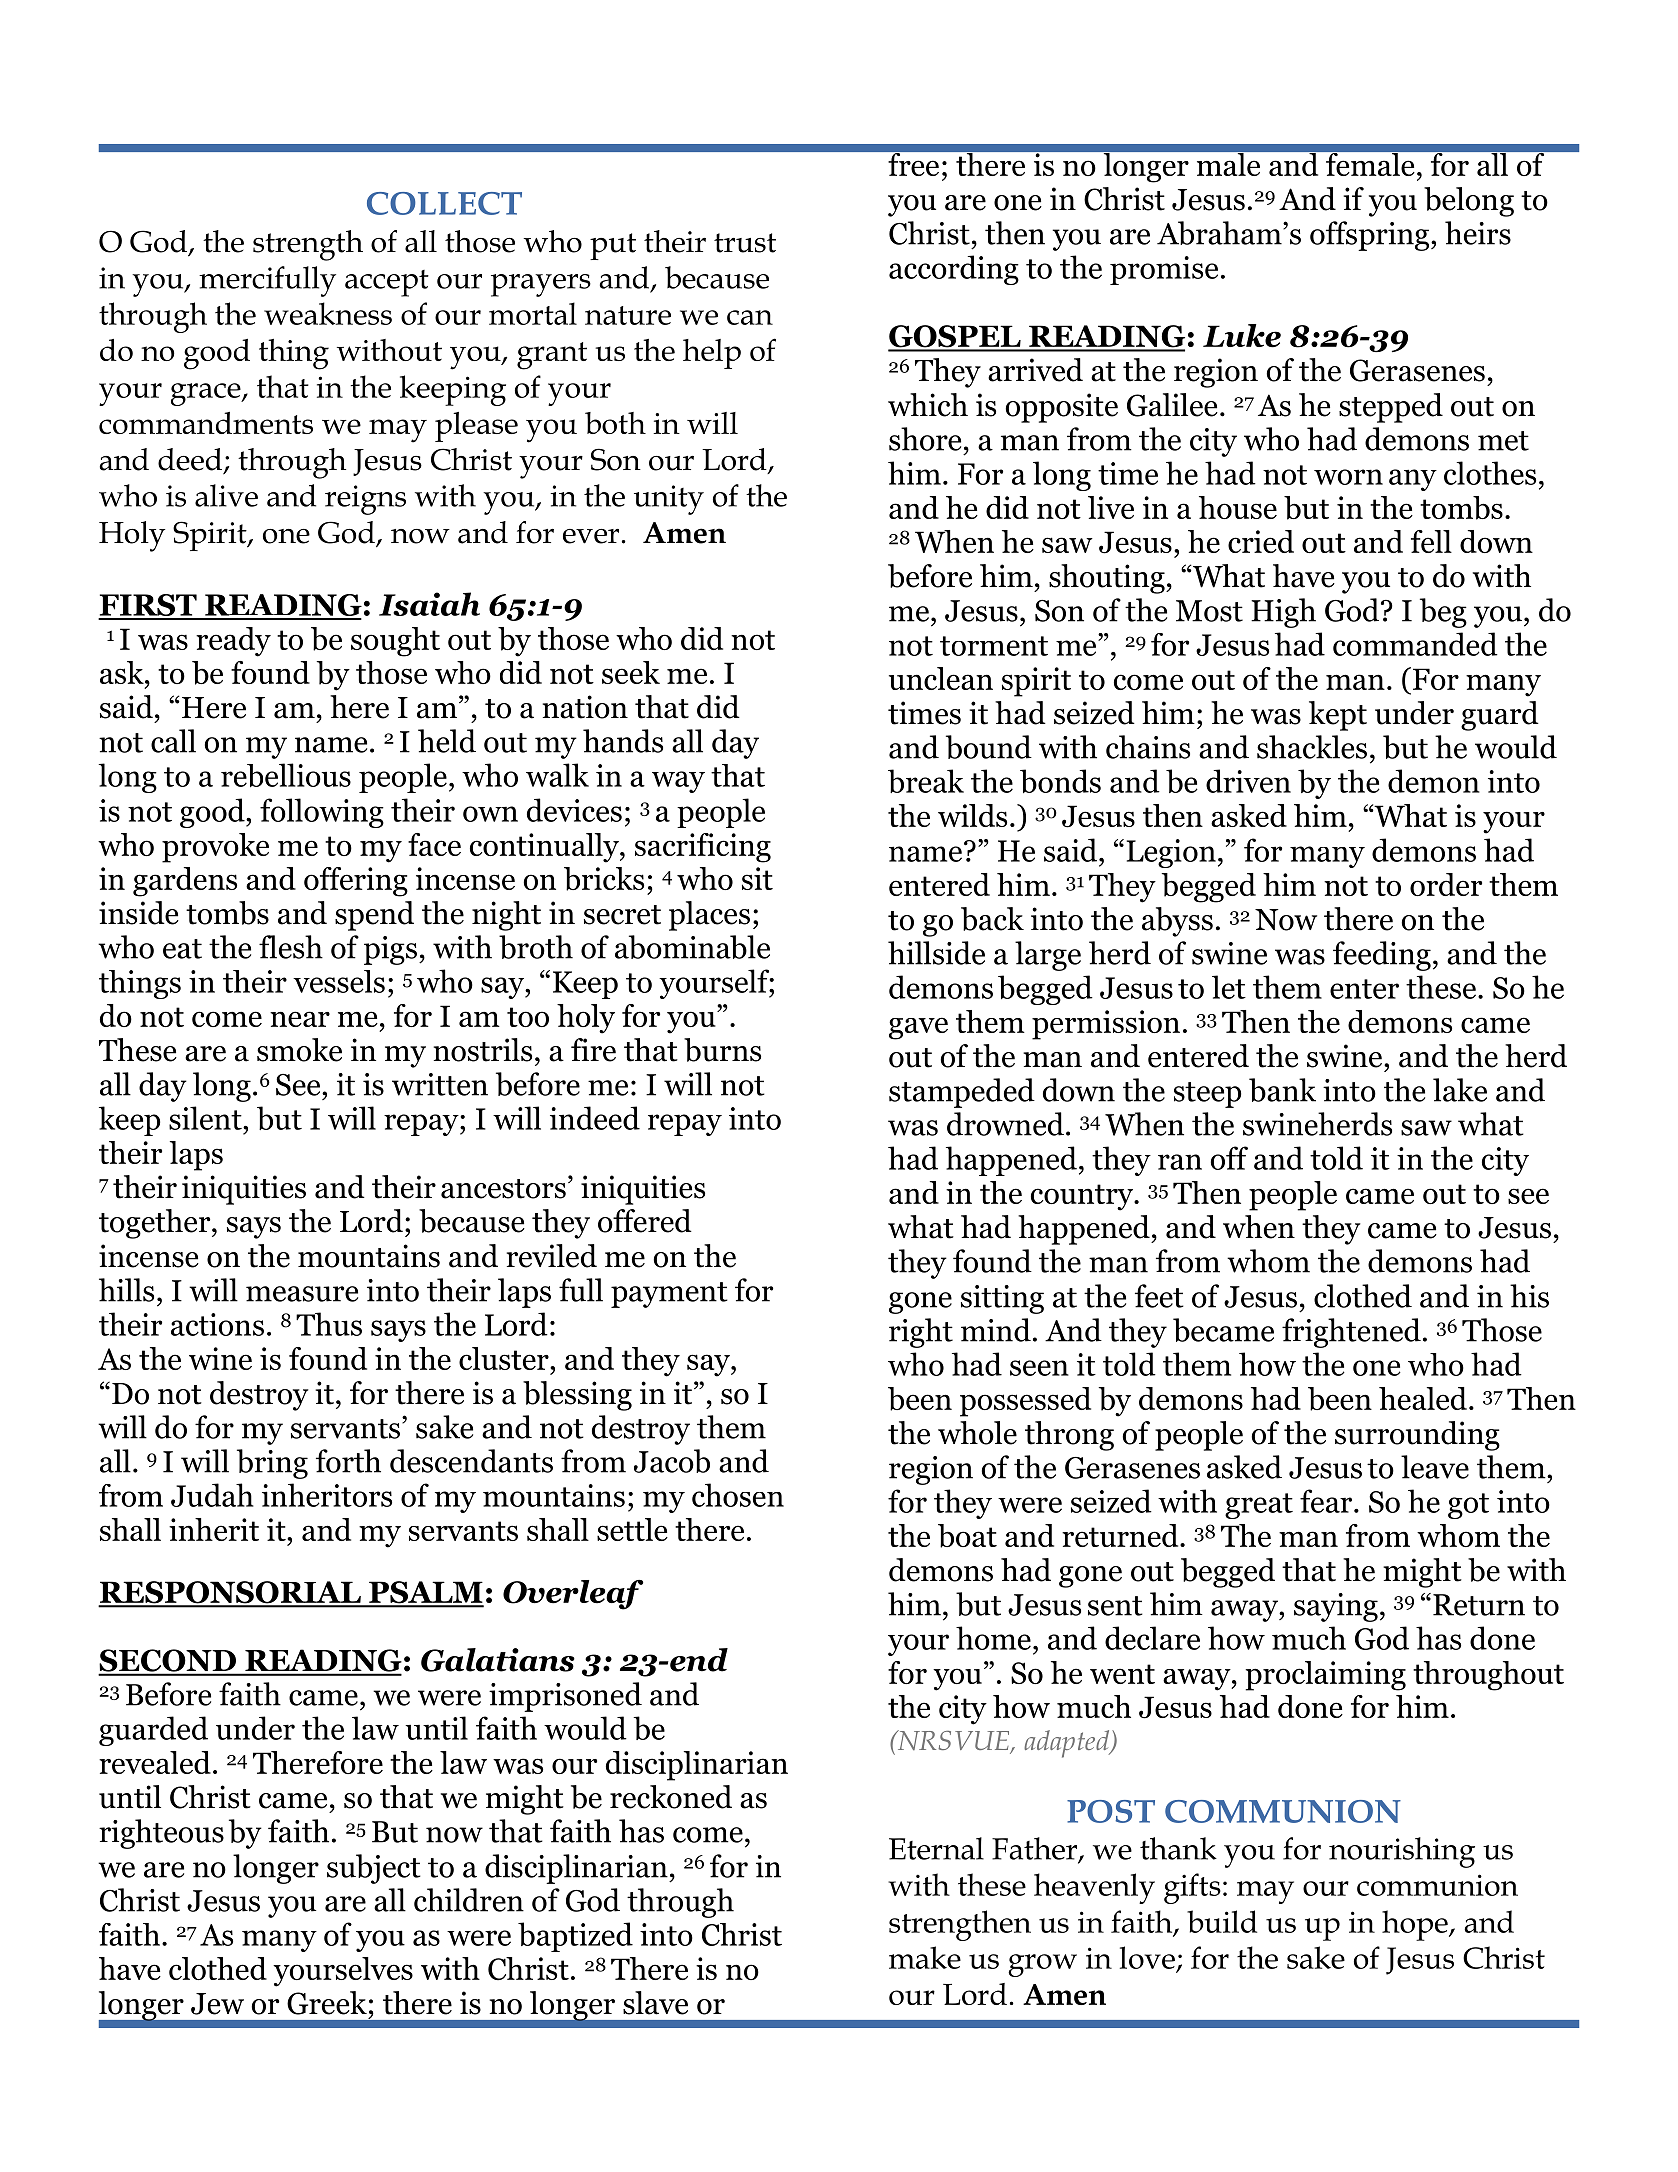 Image resolution: width=1678 pixels, height=2172 pixels. I want to click on Thus, so click(329, 1324).
